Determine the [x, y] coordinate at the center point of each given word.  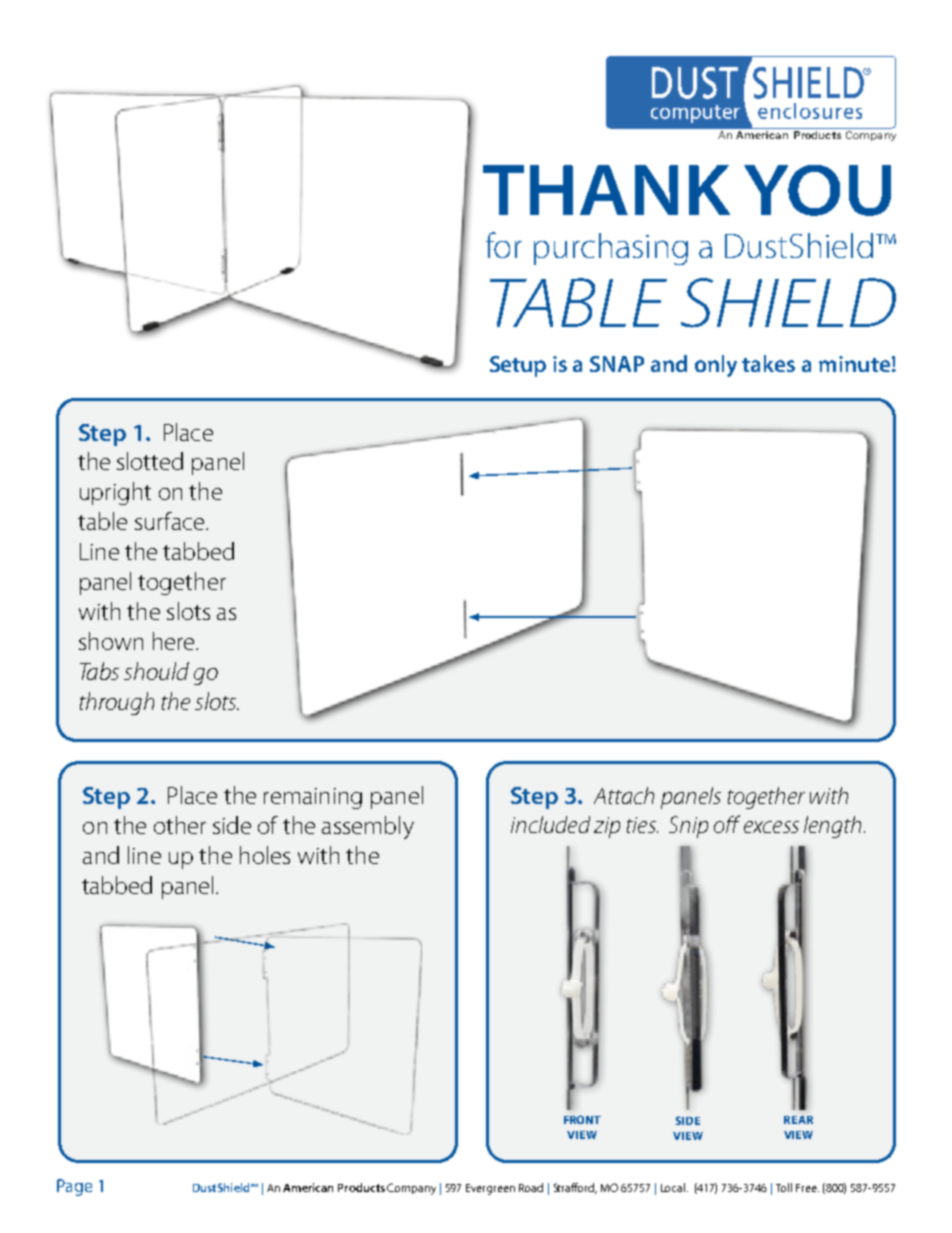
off [727, 824]
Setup [518, 366]
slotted [150, 461]
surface [171, 521]
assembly [368, 827]
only [716, 366]
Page [74, 1187]
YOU [817, 190]
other [180, 825]
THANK [606, 190]
